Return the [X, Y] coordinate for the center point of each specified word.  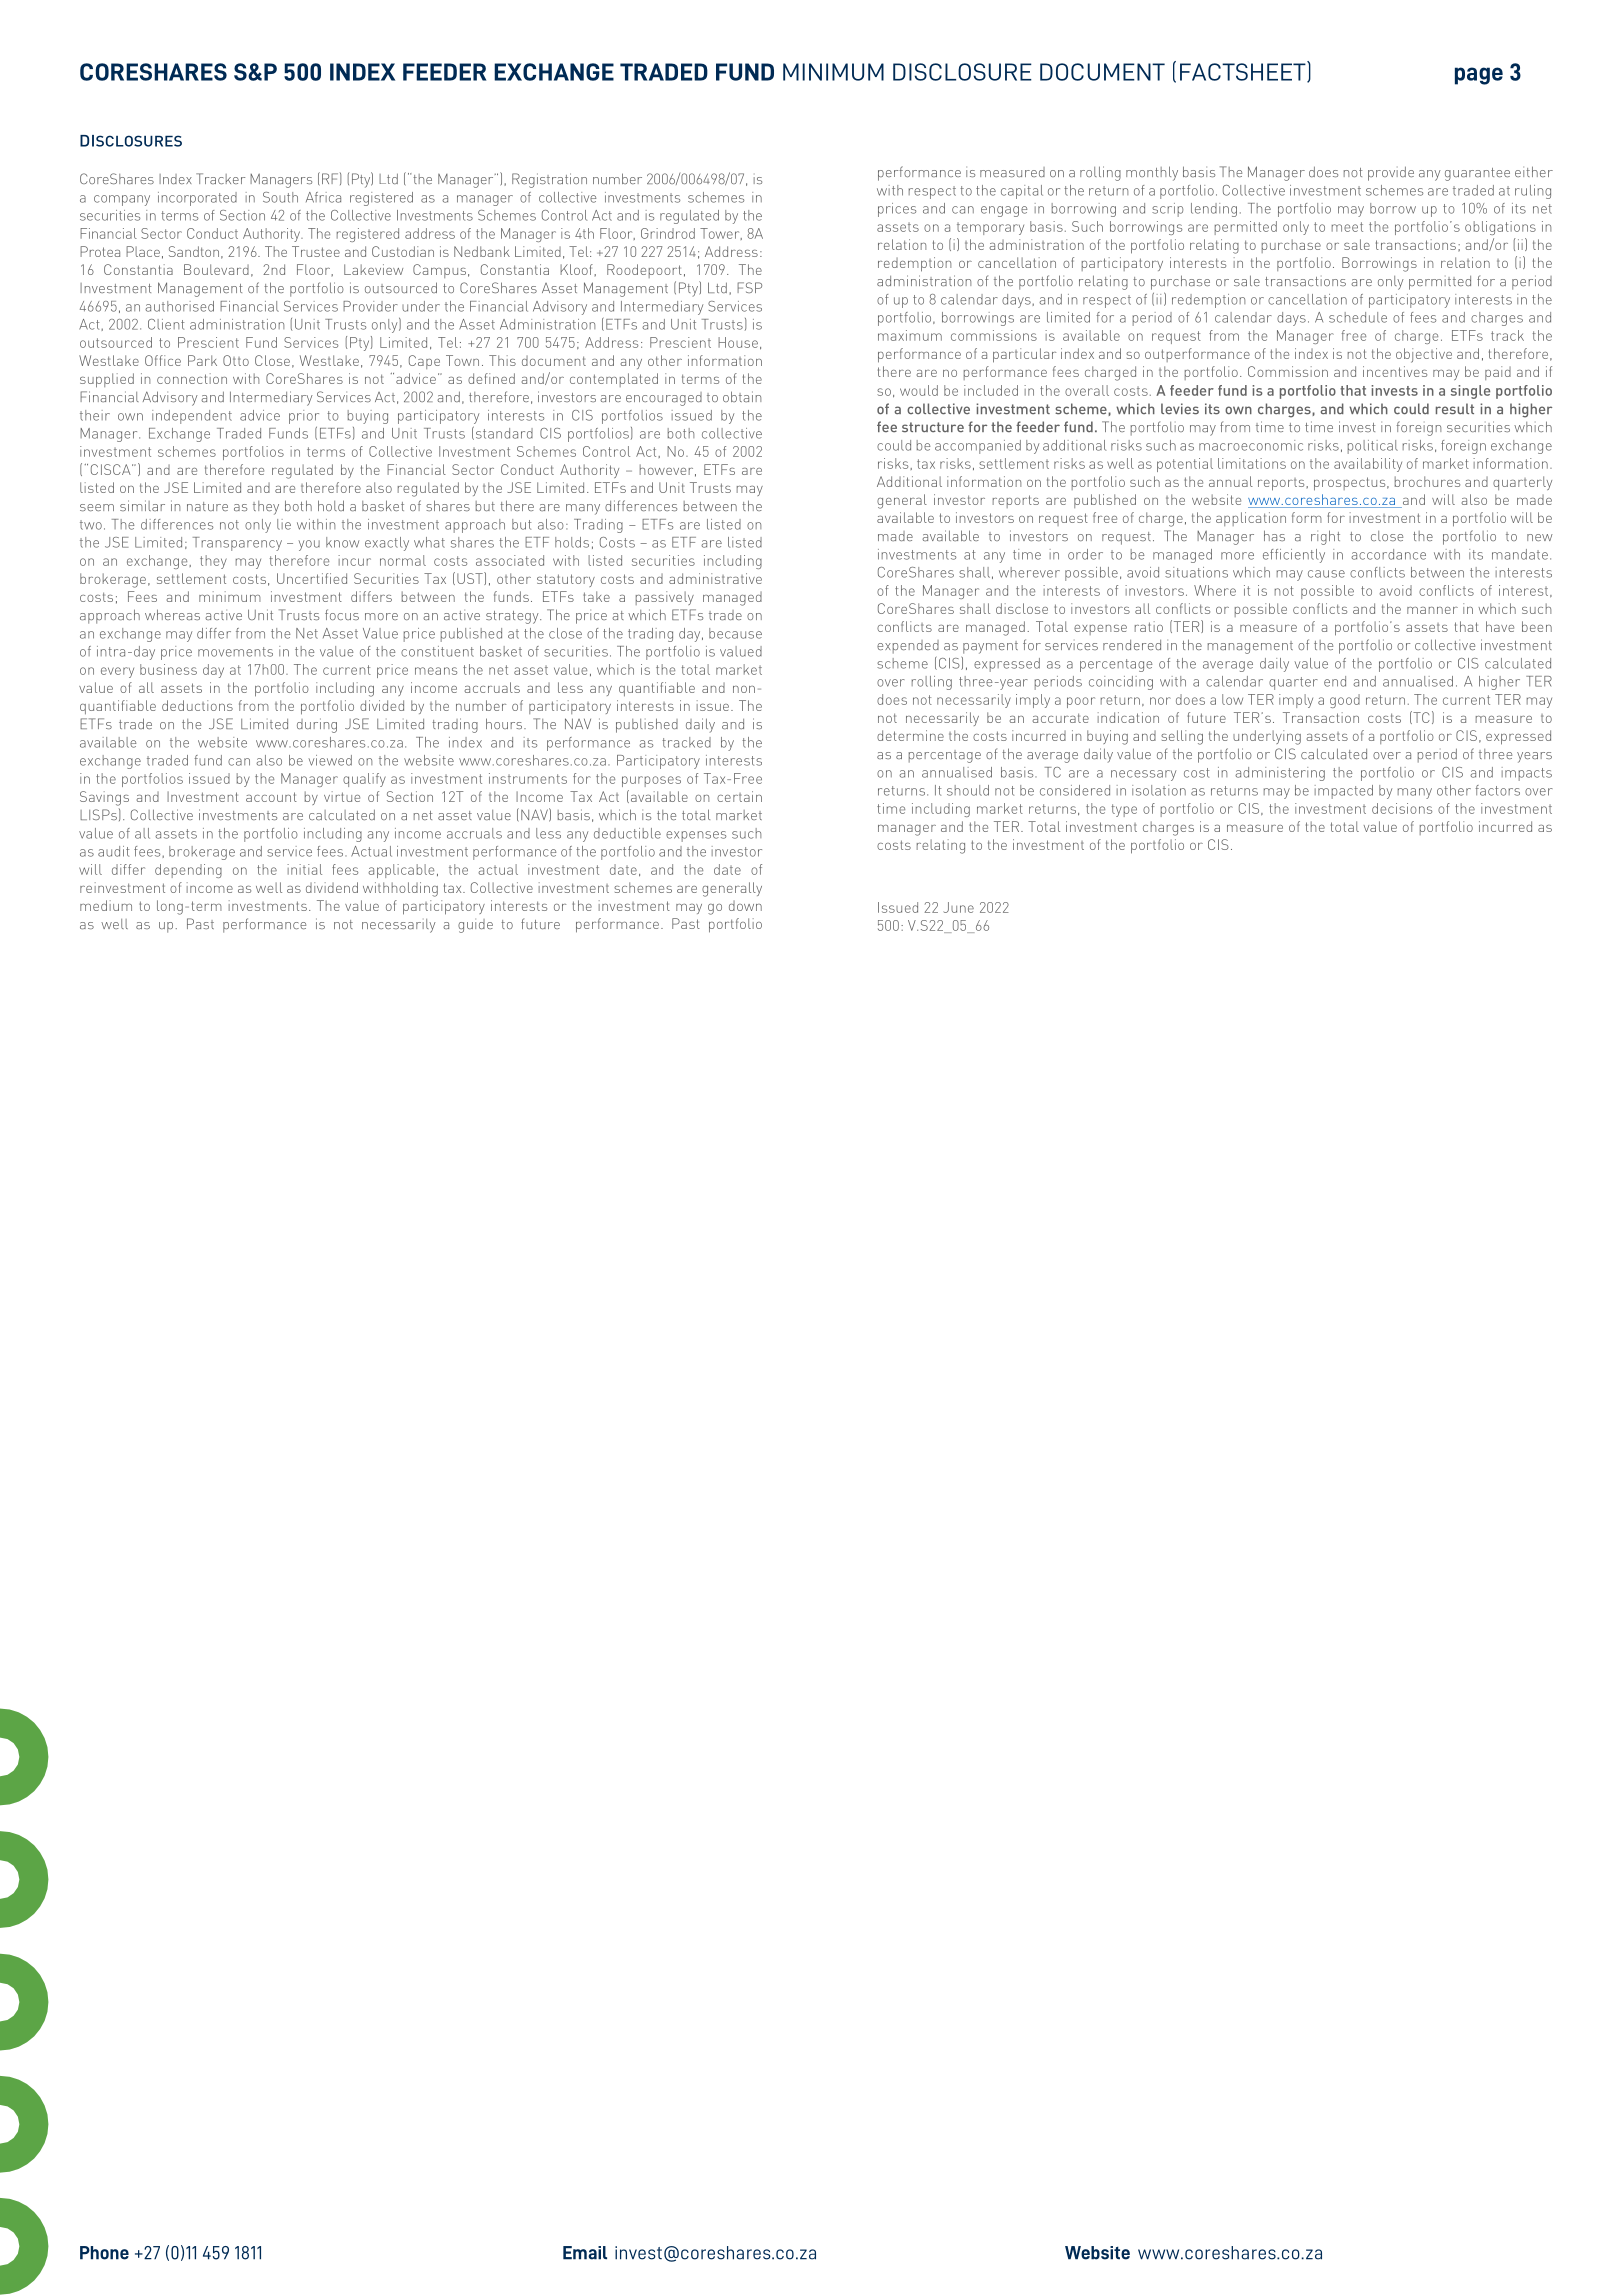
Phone [104, 2253]
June [958, 907]
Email [585, 2253]
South [280, 197]
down [745, 906]
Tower [721, 234]
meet [1347, 227]
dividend [332, 887]
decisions [1402, 808]
